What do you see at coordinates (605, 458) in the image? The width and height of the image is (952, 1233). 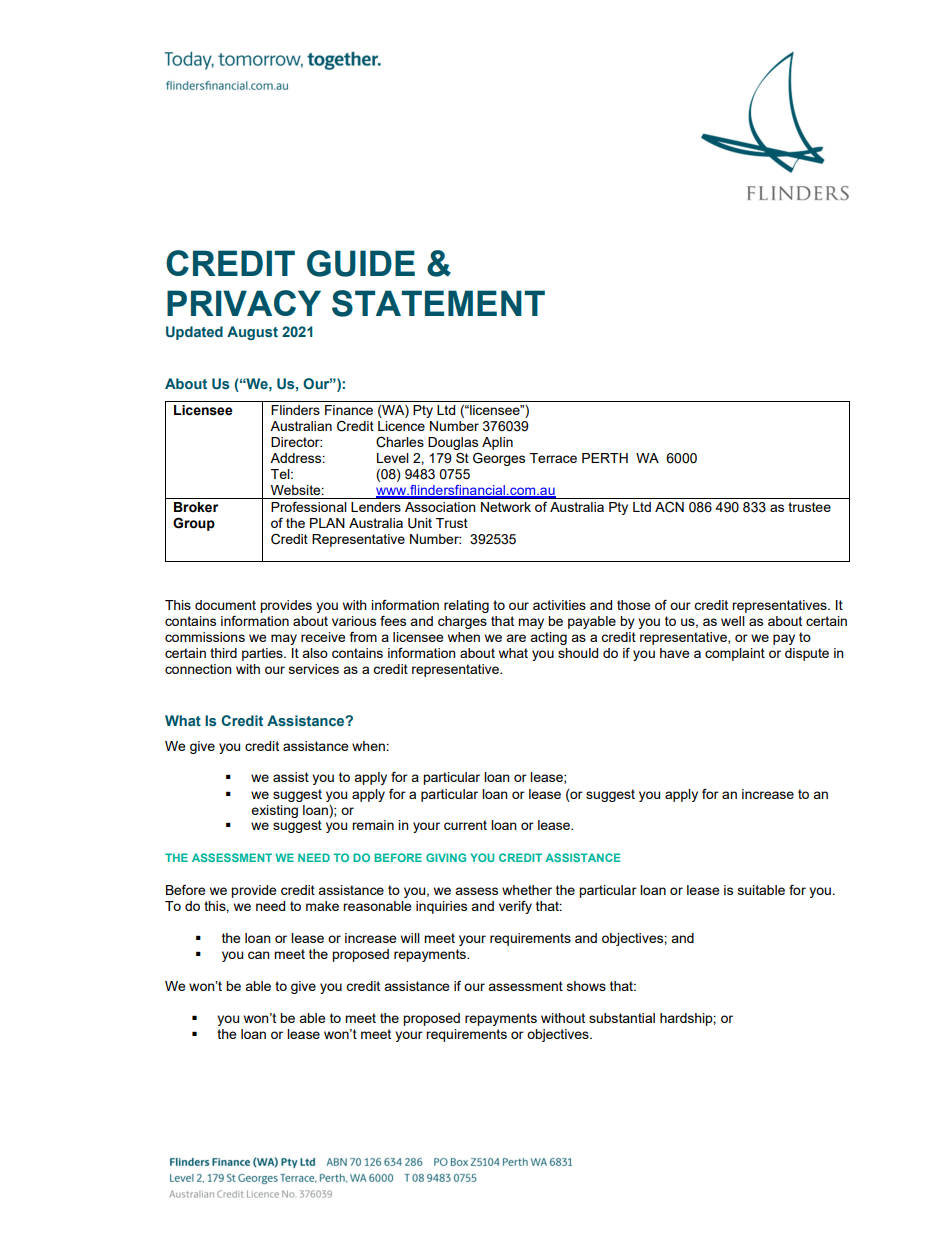 I see `PERTH` at bounding box center [605, 458].
